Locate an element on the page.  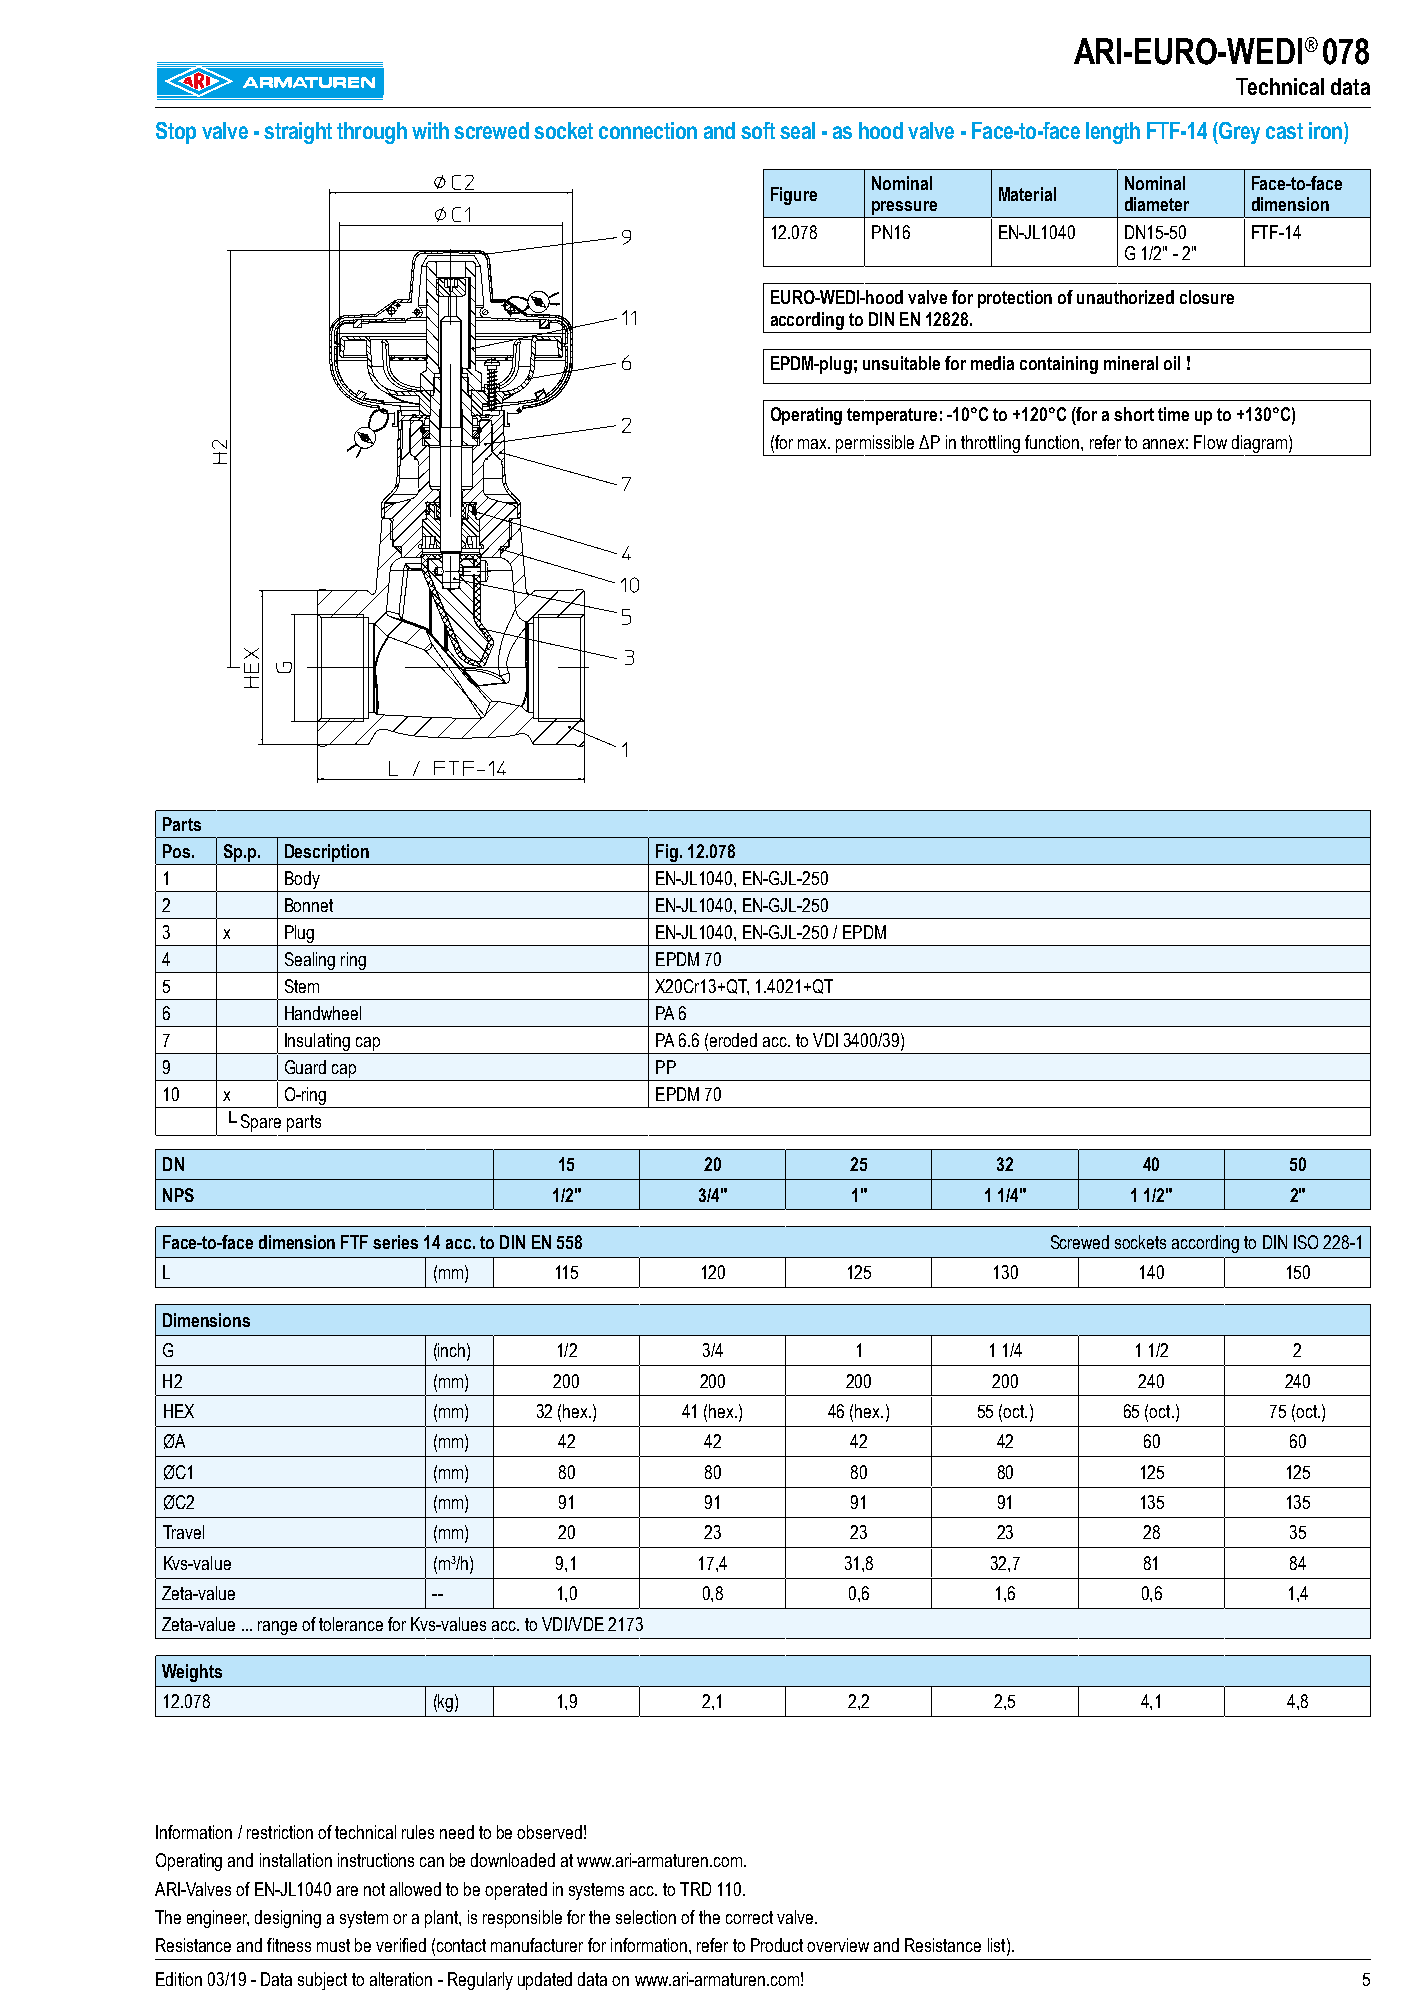
tolerance is located at coordinates (351, 1624).
